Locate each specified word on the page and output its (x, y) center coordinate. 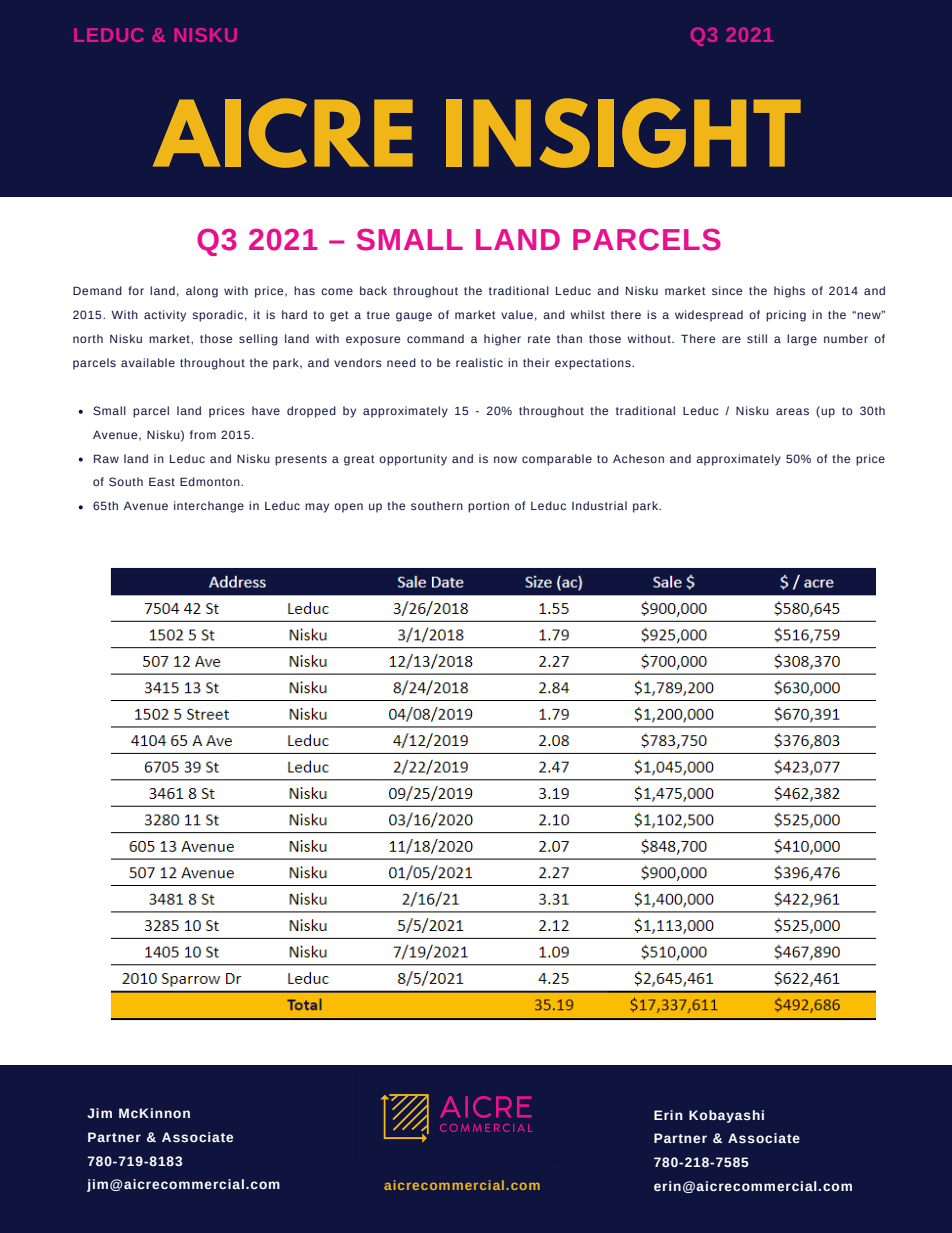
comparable (557, 460)
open (348, 508)
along (202, 292)
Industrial (599, 505)
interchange (209, 507)
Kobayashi (726, 1116)
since (727, 290)
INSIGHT (623, 133)
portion (488, 507)
